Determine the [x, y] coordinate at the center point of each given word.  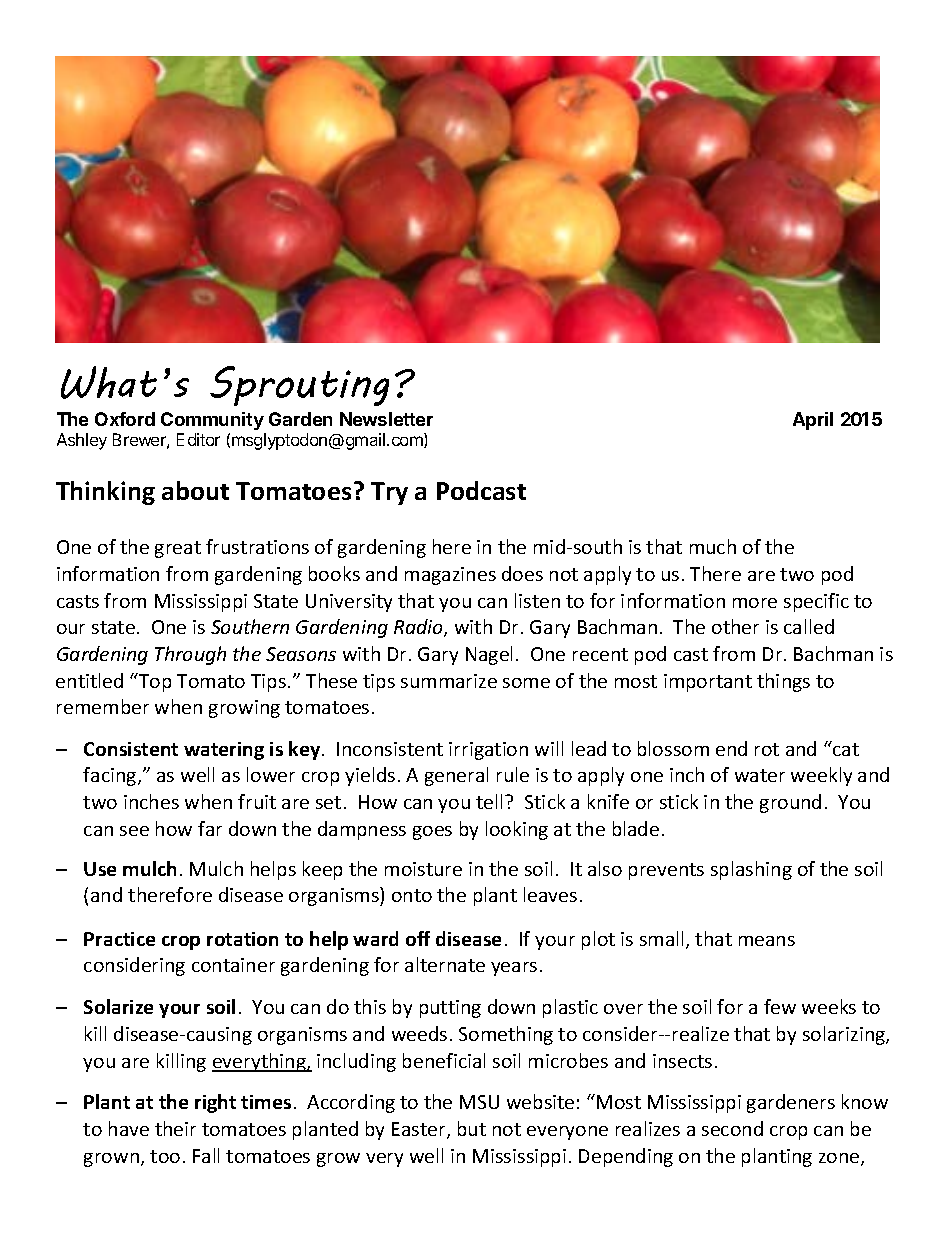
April [813, 421]
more [755, 603]
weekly [821, 776]
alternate [445, 964]
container [233, 965]
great [178, 549]
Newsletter [386, 419]
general [456, 776]
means [767, 941]
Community [212, 421]
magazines [450, 576]
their [175, 1128]
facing [111, 776]
